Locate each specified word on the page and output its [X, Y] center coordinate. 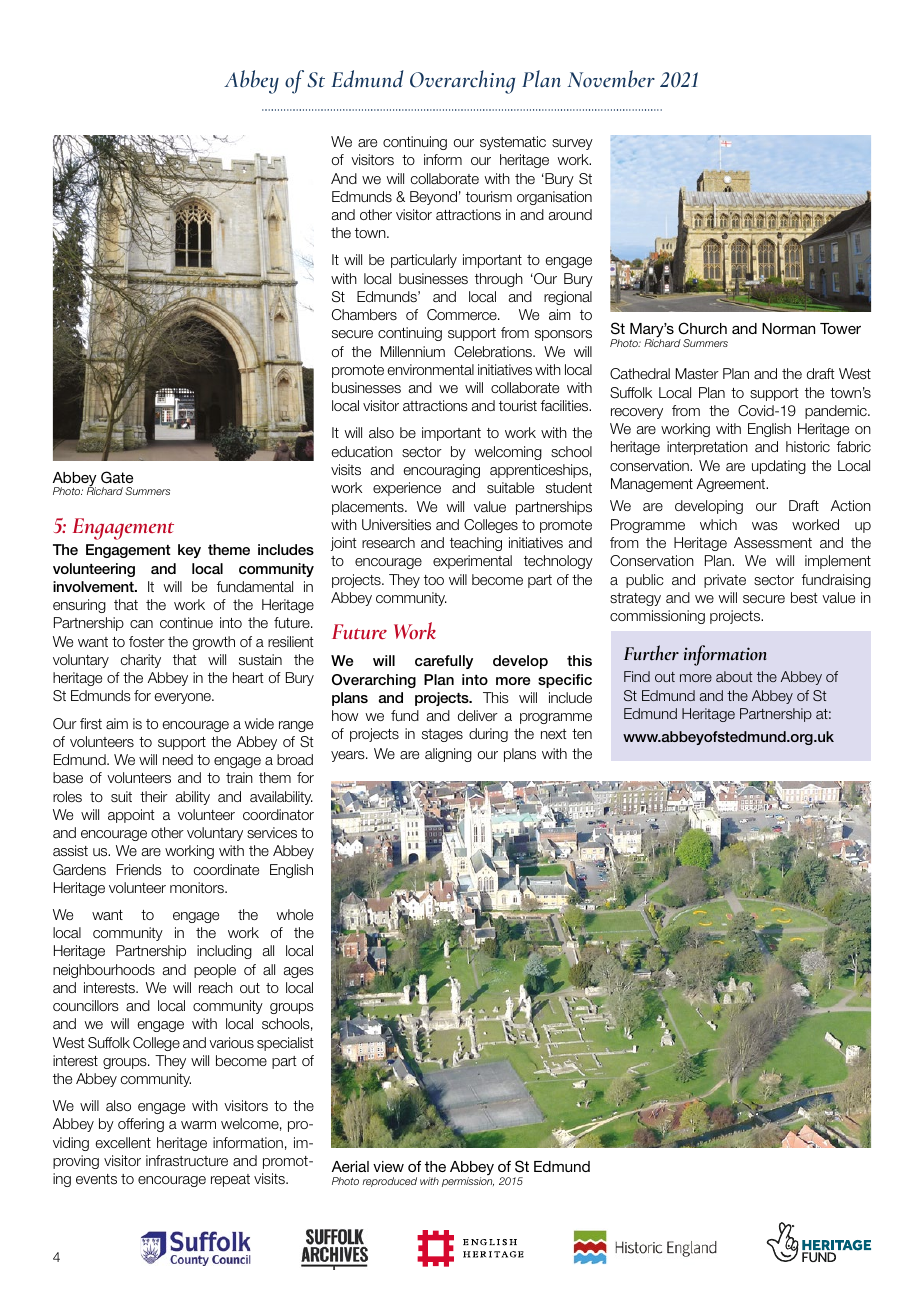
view [388, 1166]
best [804, 597]
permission [468, 1182]
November [611, 79]
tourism [489, 196]
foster [147, 641]
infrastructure [187, 1160]
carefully [444, 662]
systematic [513, 143]
